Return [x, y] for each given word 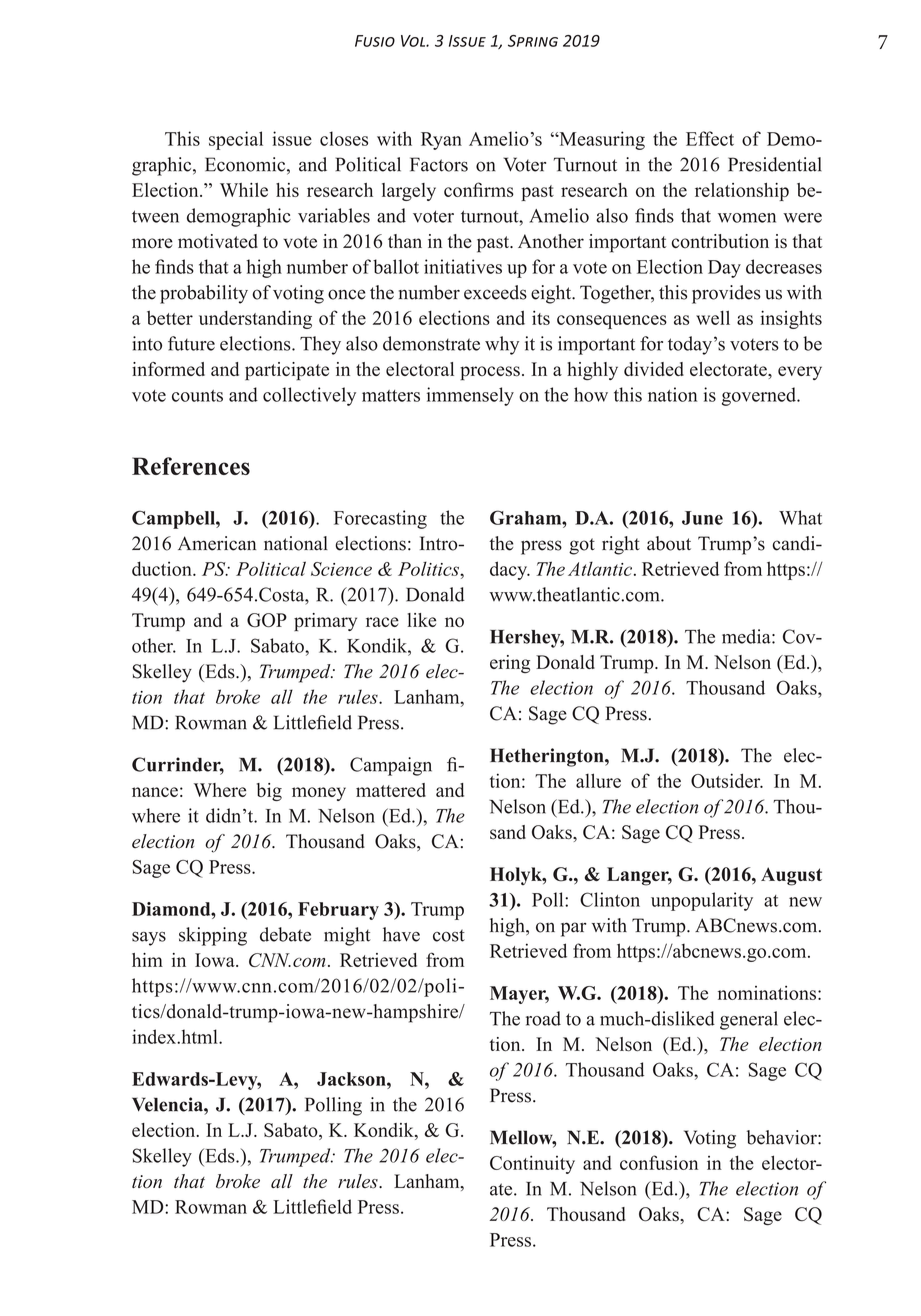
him [147, 960]
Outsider [727, 780]
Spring [533, 41]
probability [204, 294]
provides [726, 294]
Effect [710, 138]
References [191, 466]
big [269, 792]
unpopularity [702, 901]
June [702, 518]
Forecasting [380, 519]
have [401, 934]
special [236, 140]
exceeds [495, 292]
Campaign [391, 766]
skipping [213, 936]
